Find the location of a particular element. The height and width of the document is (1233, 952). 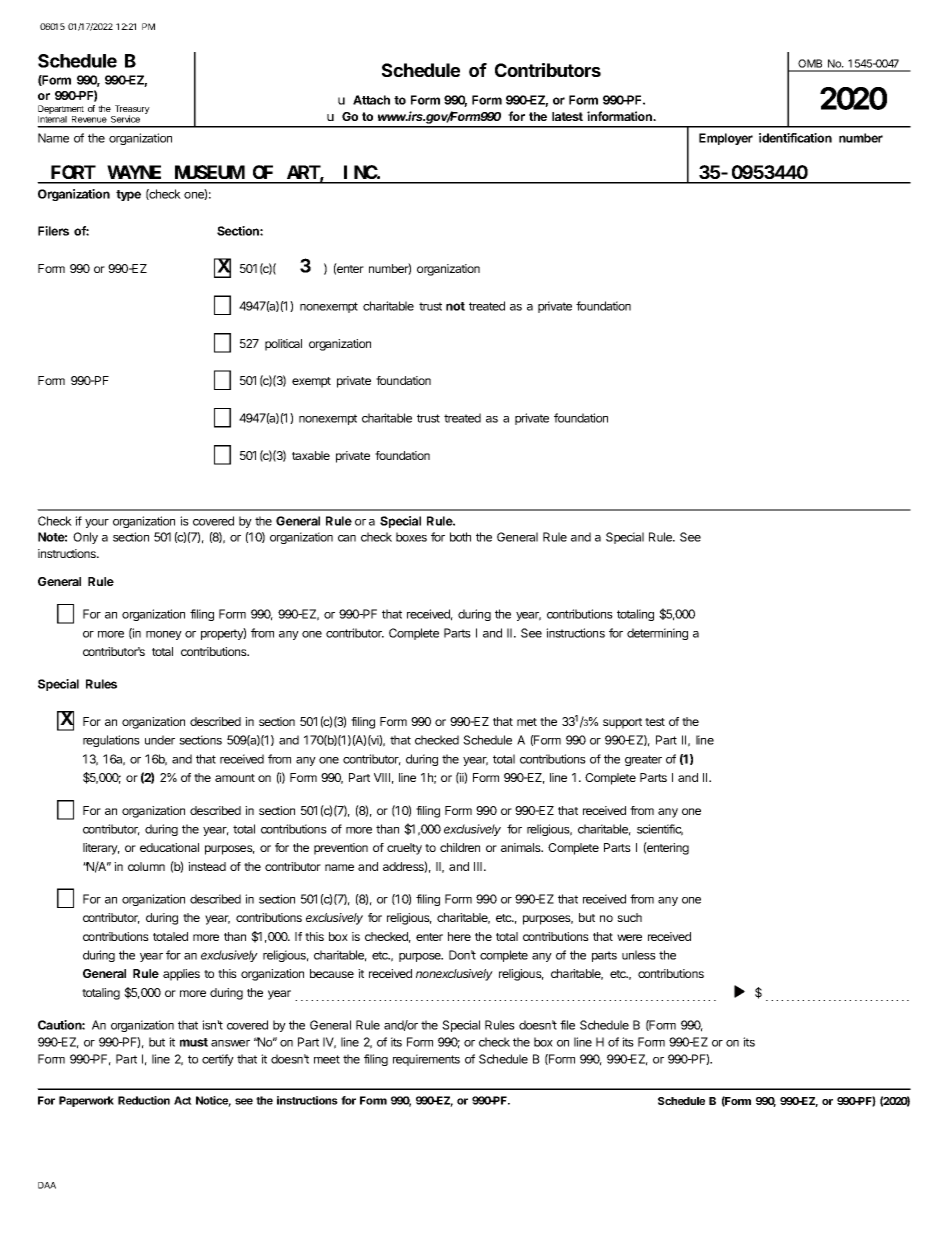

Reduction is located at coordinates (144, 1100).
